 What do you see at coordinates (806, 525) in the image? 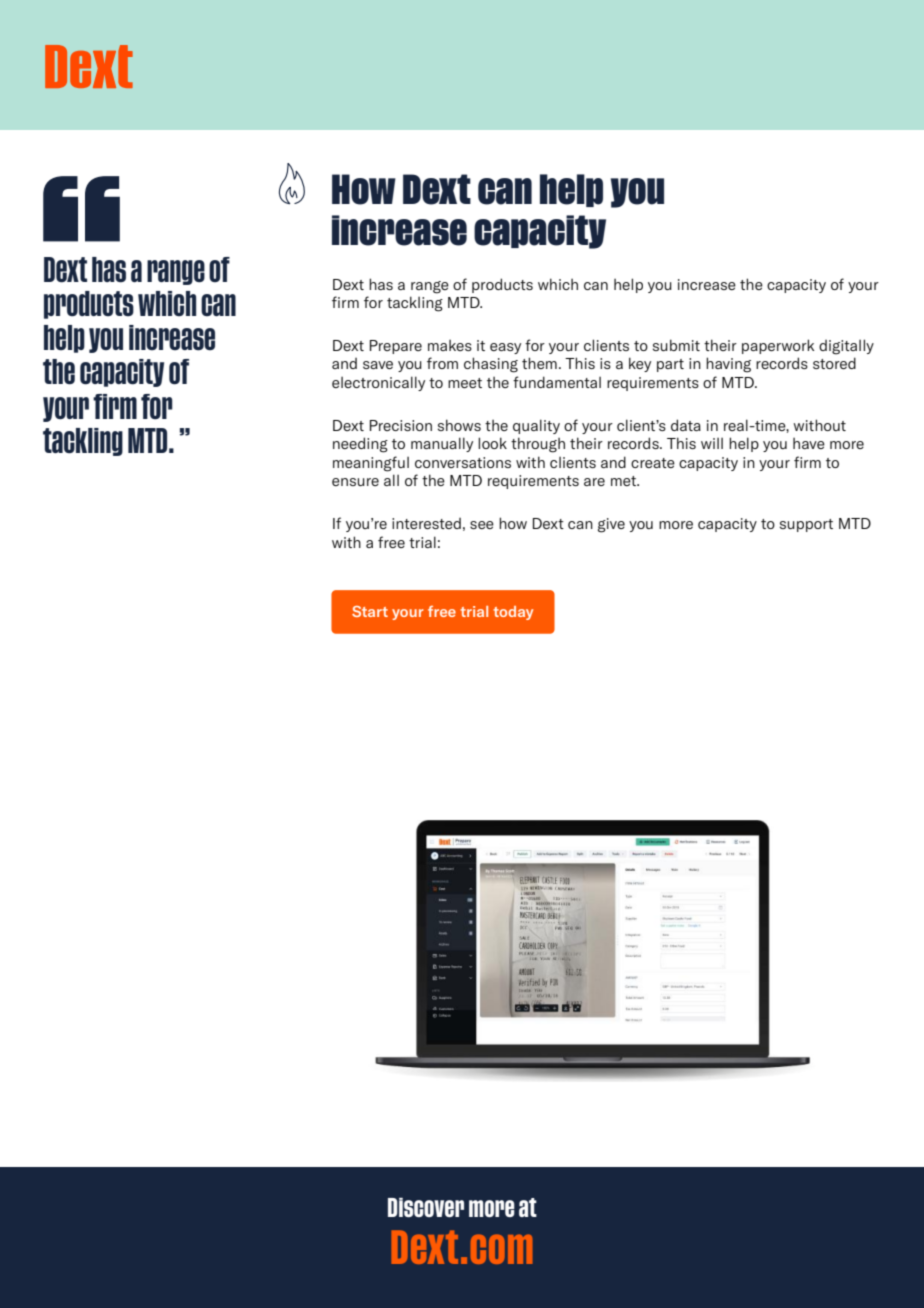
I see `support` at bounding box center [806, 525].
